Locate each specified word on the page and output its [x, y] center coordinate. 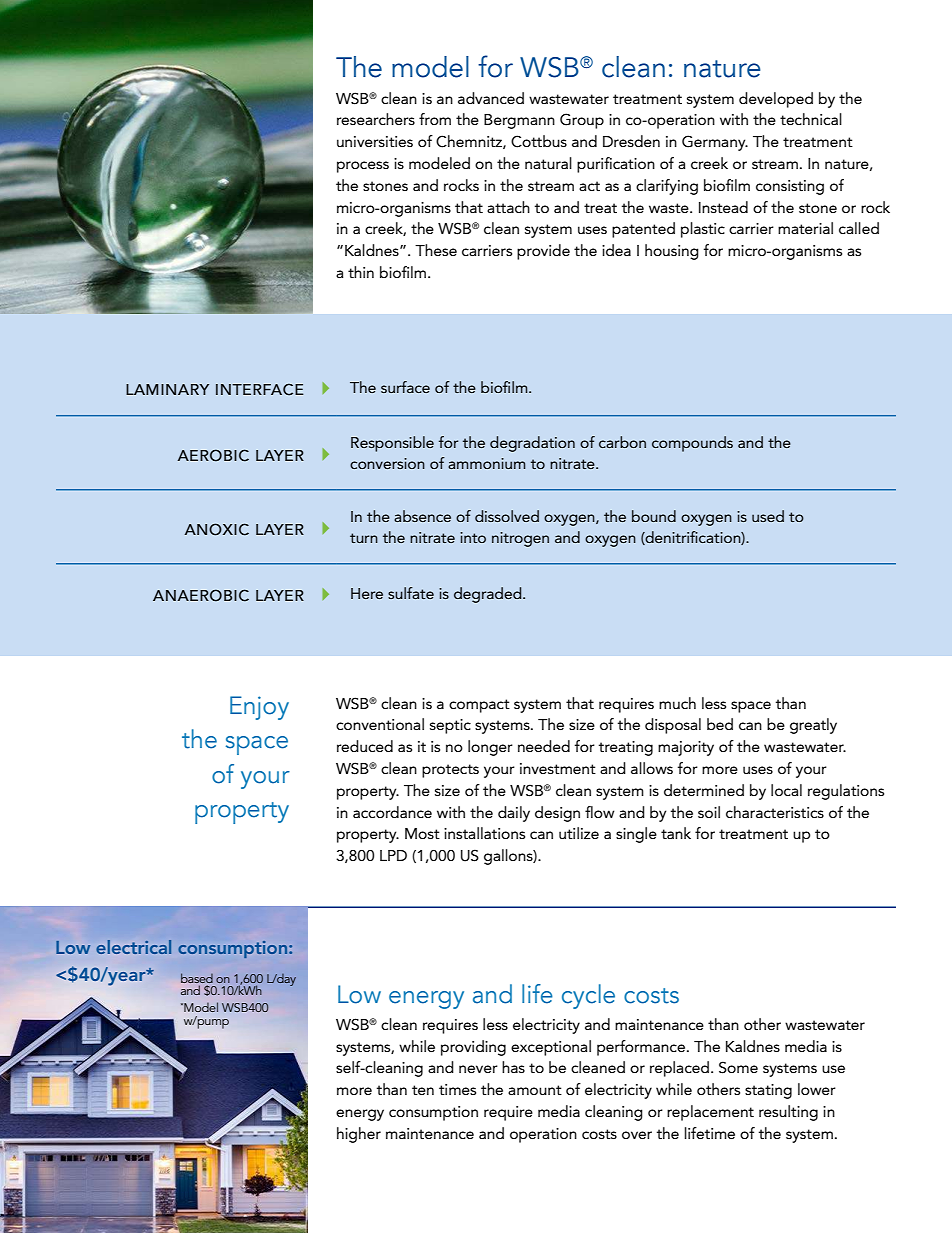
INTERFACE [260, 389]
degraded [489, 595]
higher [359, 1135]
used [768, 516]
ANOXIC [216, 529]
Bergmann [519, 121]
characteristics [775, 812]
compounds [692, 444]
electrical [133, 947]
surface [405, 387]
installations [484, 833]
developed [776, 100]
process [363, 167]
